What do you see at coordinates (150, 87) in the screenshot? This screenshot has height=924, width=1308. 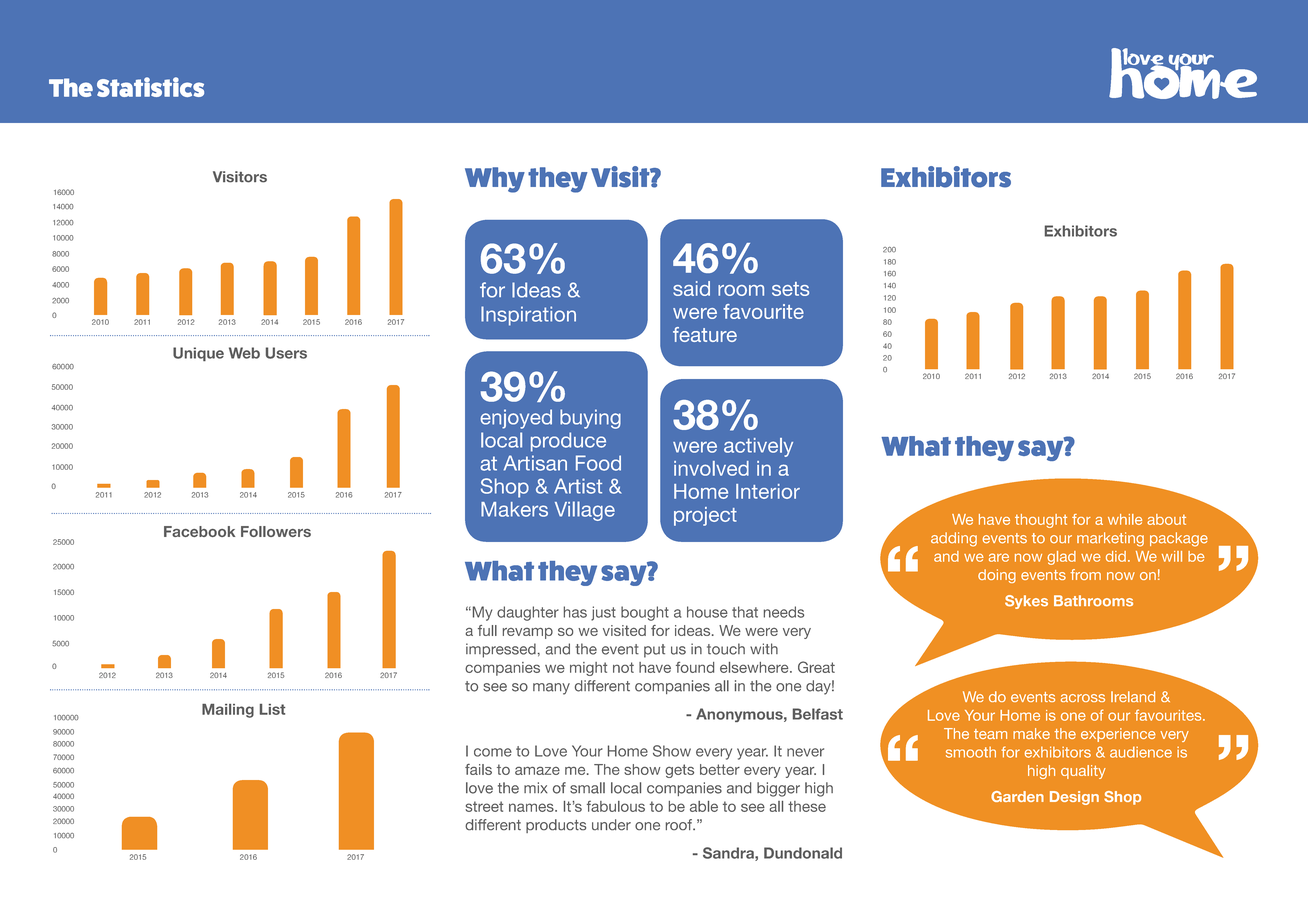 I see `Statistics` at bounding box center [150, 87].
